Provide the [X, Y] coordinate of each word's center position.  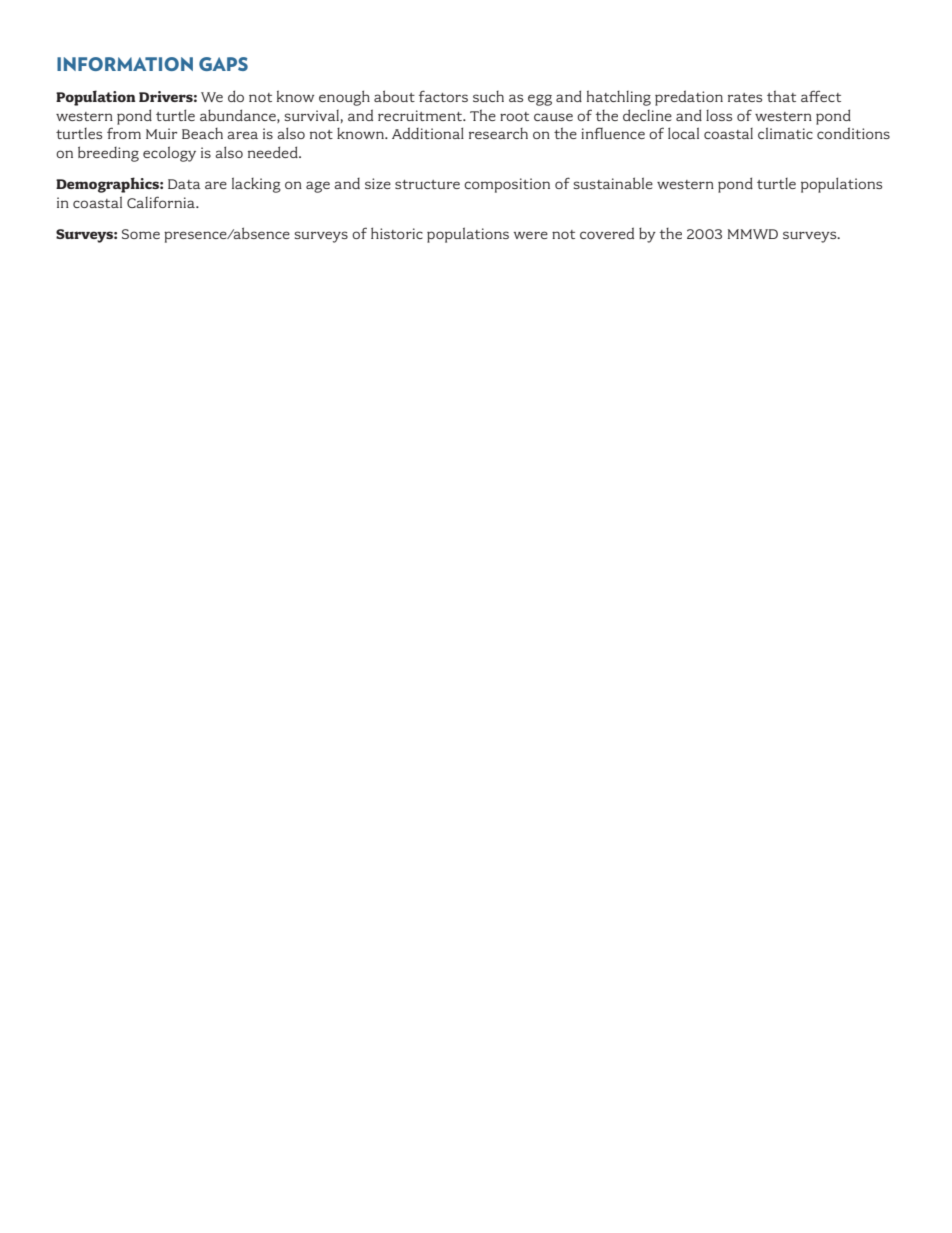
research [498, 133]
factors [443, 96]
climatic [785, 133]
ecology [169, 154]
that [781, 96]
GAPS [223, 64]
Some [141, 234]
